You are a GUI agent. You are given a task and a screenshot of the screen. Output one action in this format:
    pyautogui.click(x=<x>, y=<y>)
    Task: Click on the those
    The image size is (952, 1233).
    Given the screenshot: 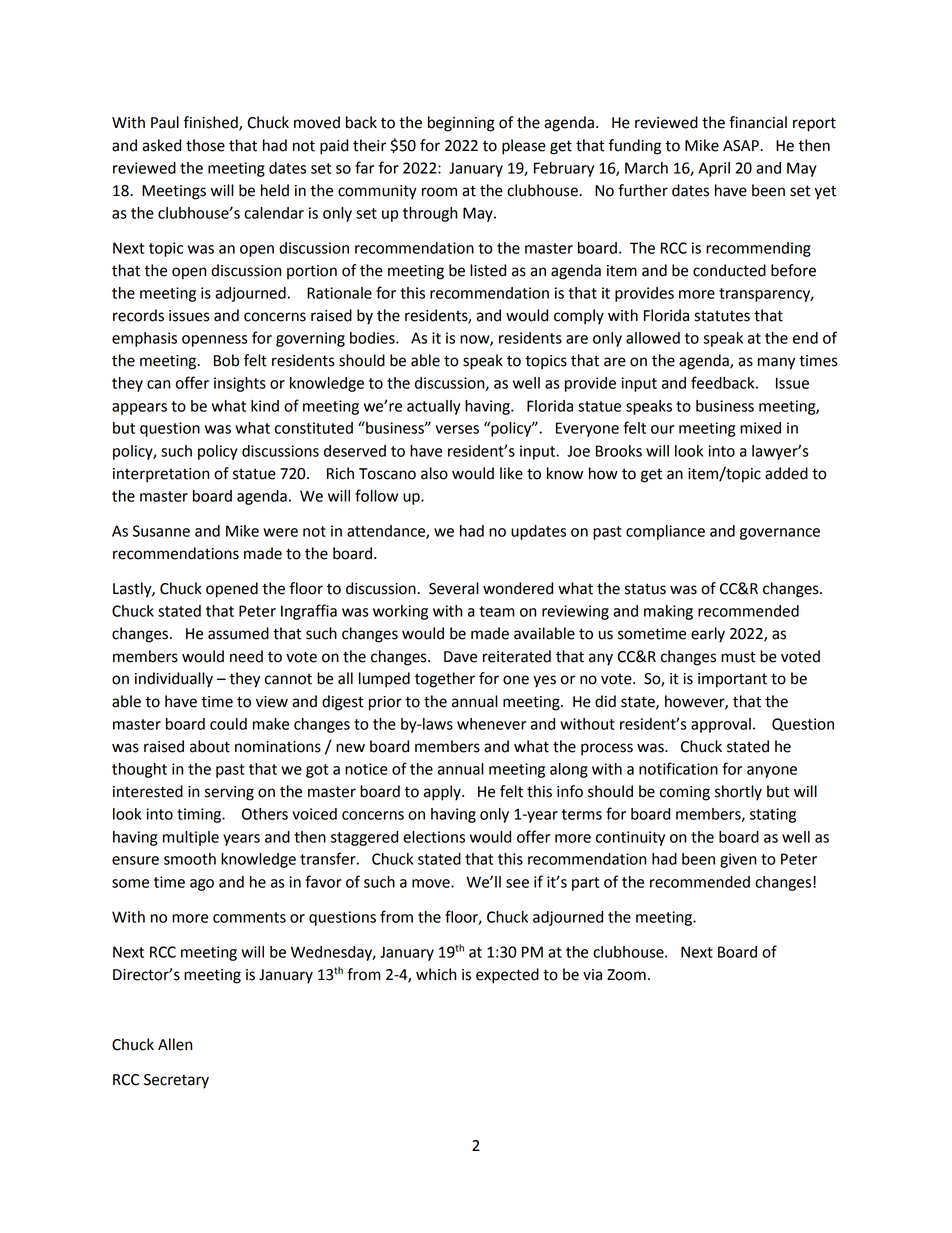 What is the action you would take?
    pyautogui.click(x=205, y=145)
